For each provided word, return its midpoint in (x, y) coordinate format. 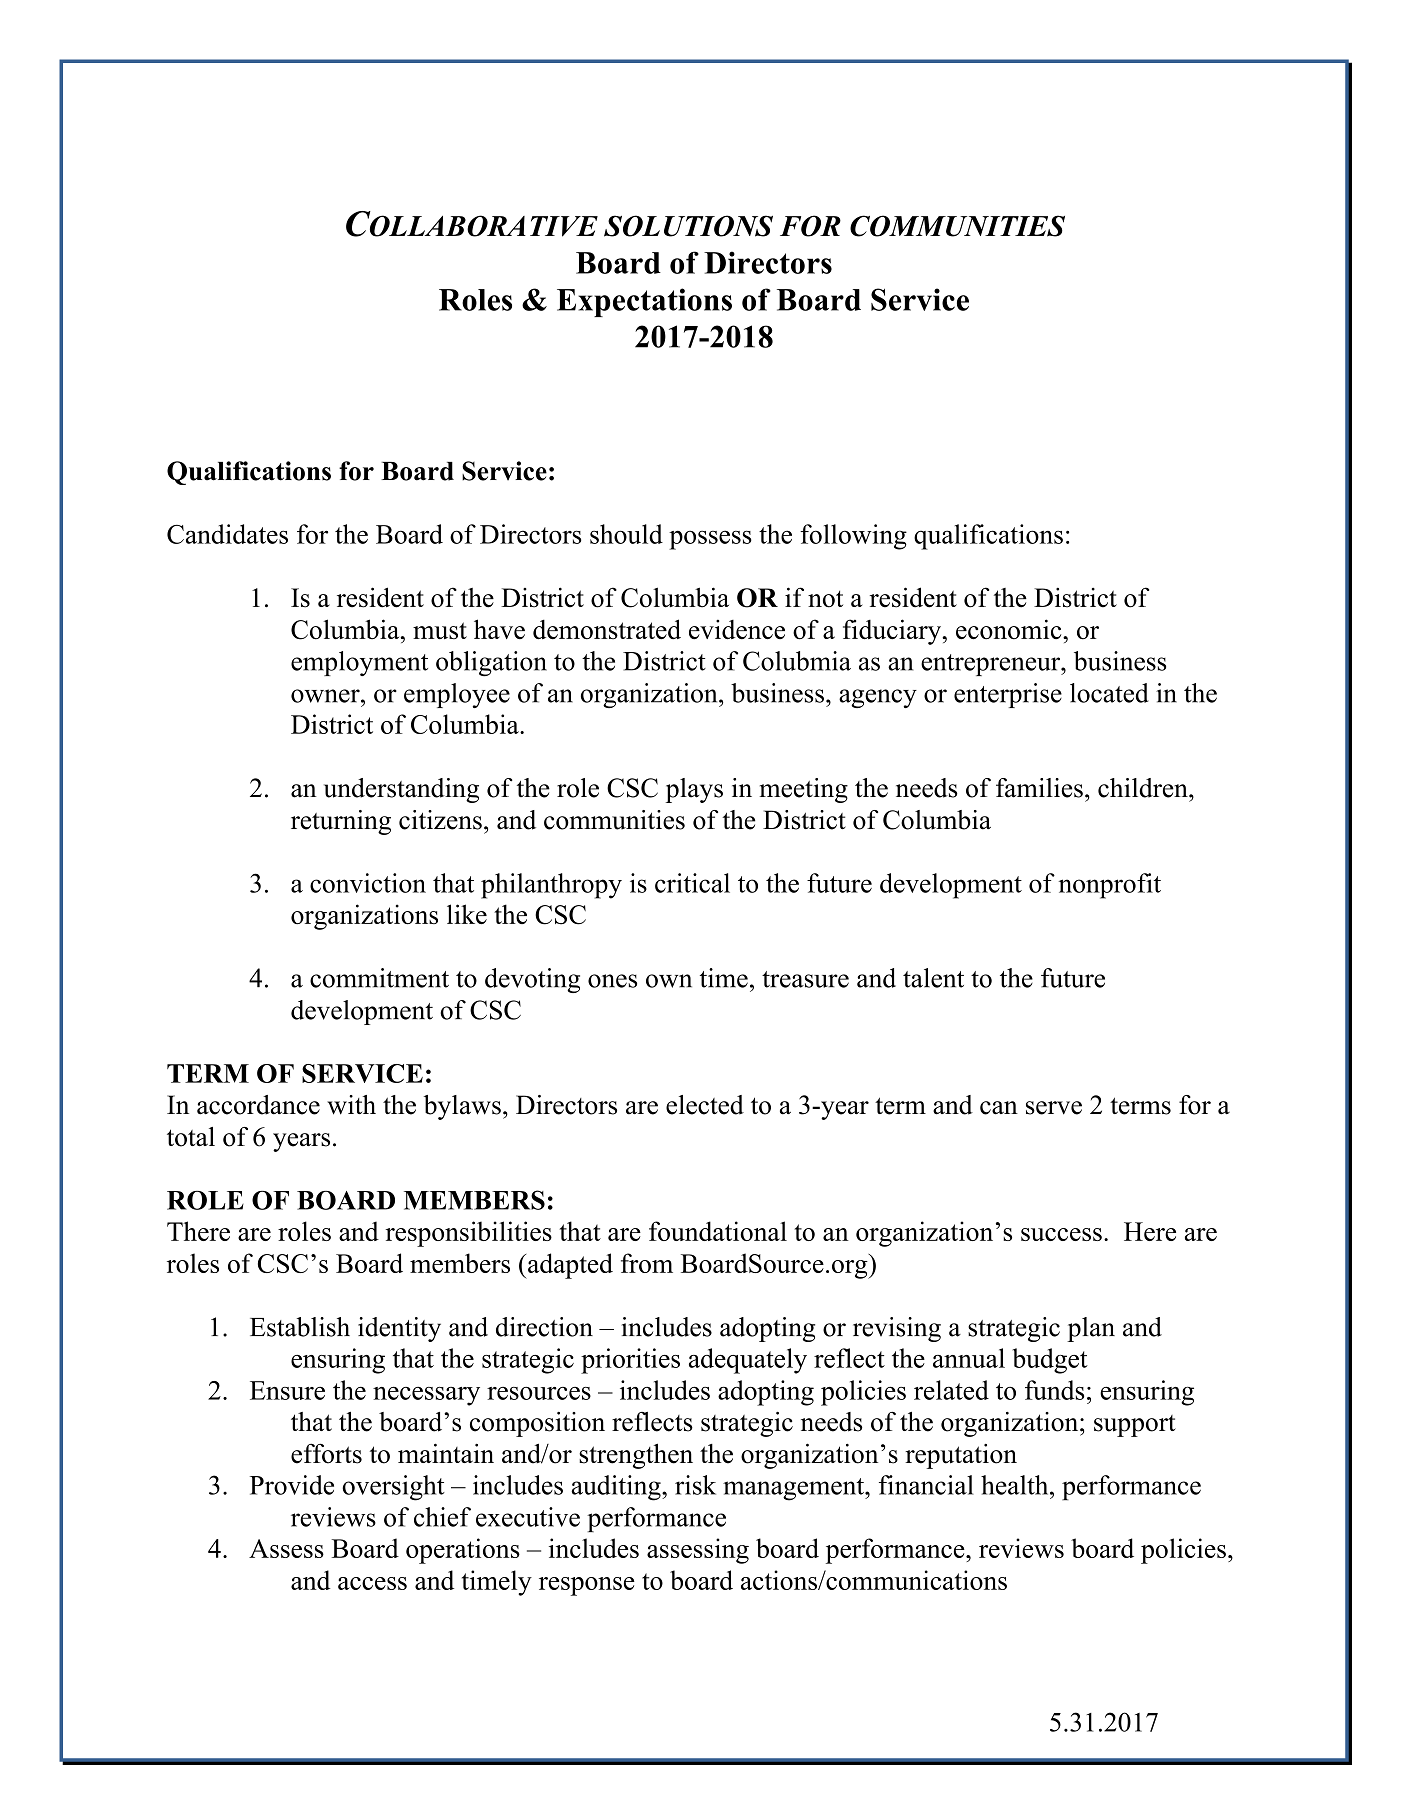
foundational (718, 1231)
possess (710, 540)
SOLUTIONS (688, 226)
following (853, 537)
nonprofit (1110, 886)
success (1061, 1234)
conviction (368, 883)
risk (695, 1485)
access (372, 1583)
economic (1010, 629)
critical (692, 883)
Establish (300, 1327)
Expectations (644, 302)
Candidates (227, 534)
